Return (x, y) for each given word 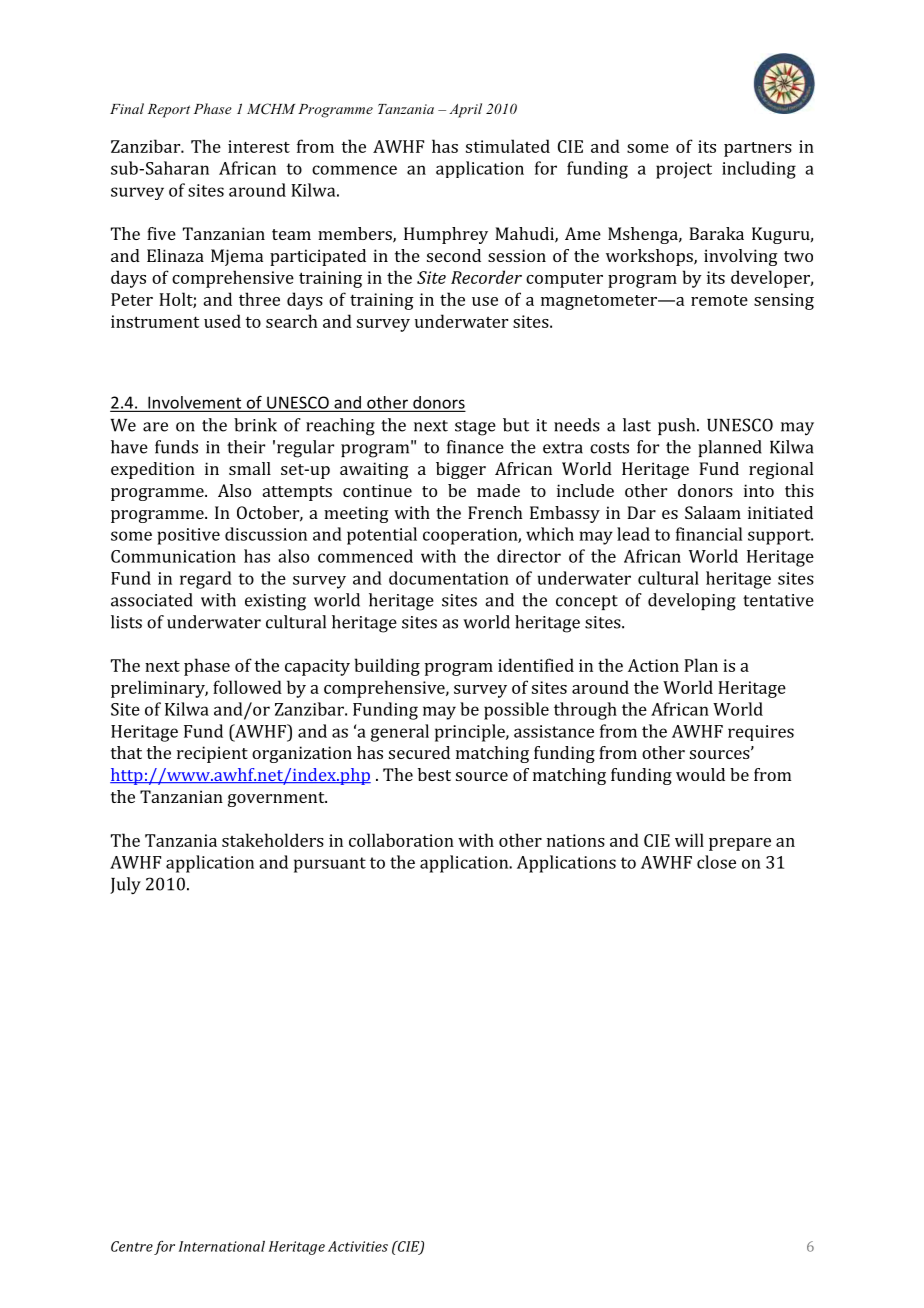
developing (692, 602)
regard (206, 580)
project (684, 170)
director (529, 556)
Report (169, 111)
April (465, 110)
